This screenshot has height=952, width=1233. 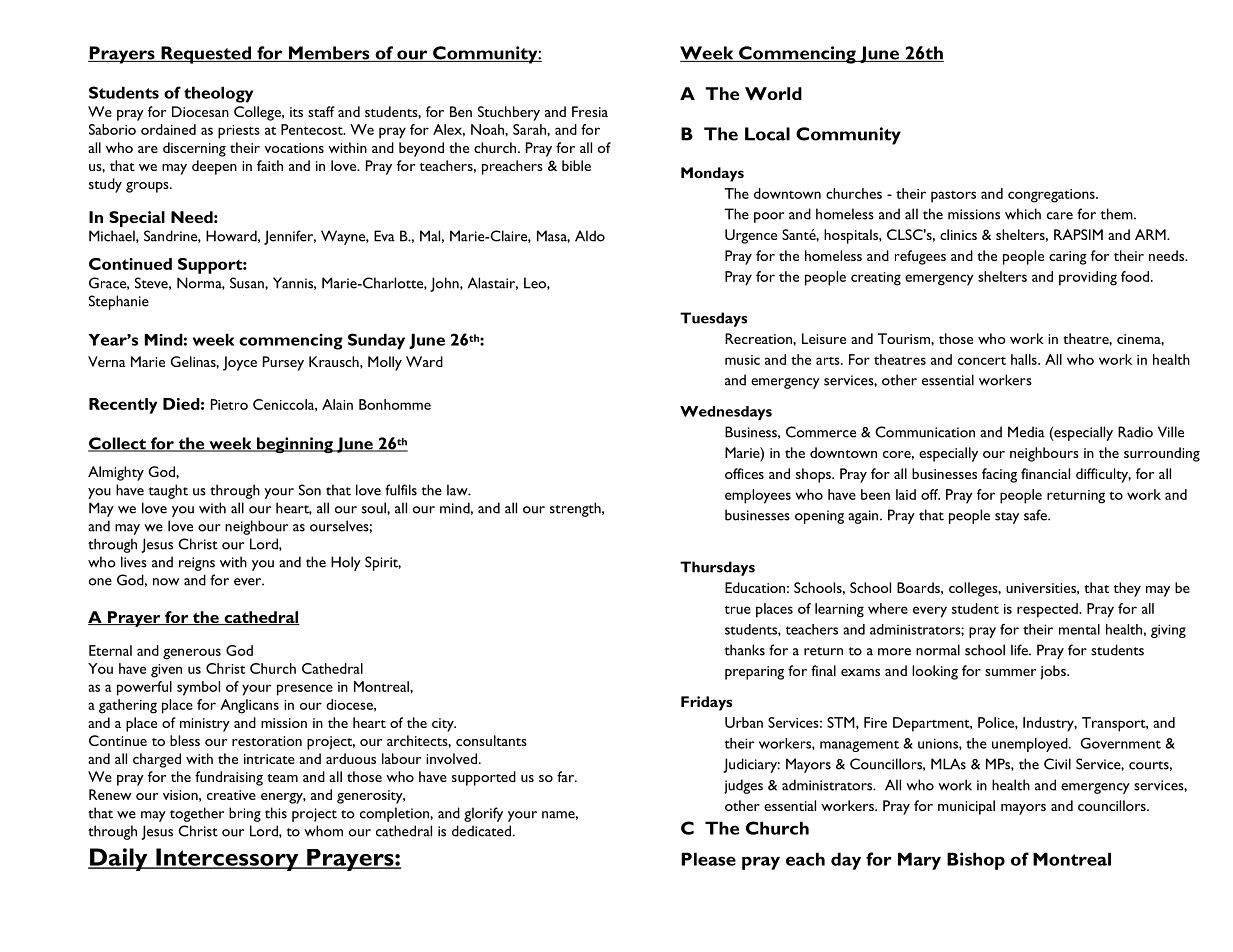 I want to click on Local, so click(x=767, y=134).
